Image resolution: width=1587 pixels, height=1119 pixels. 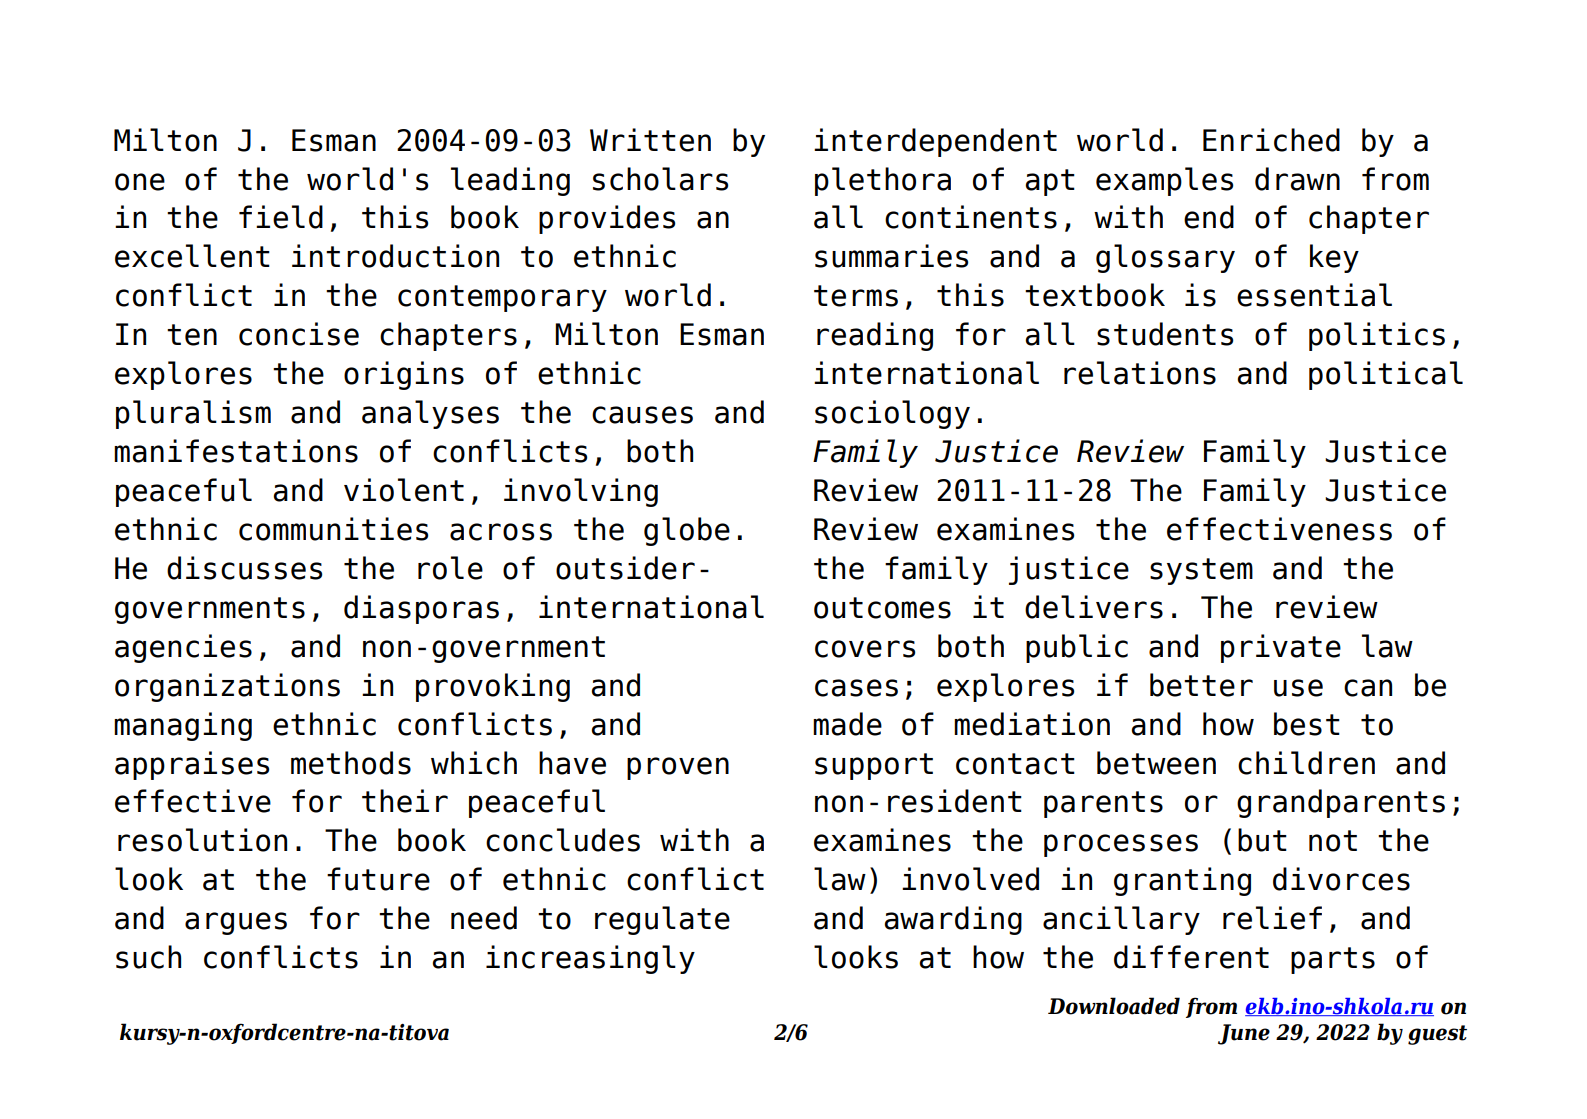 What do you see at coordinates (882, 608) in the screenshot?
I see `outcomes` at bounding box center [882, 608].
